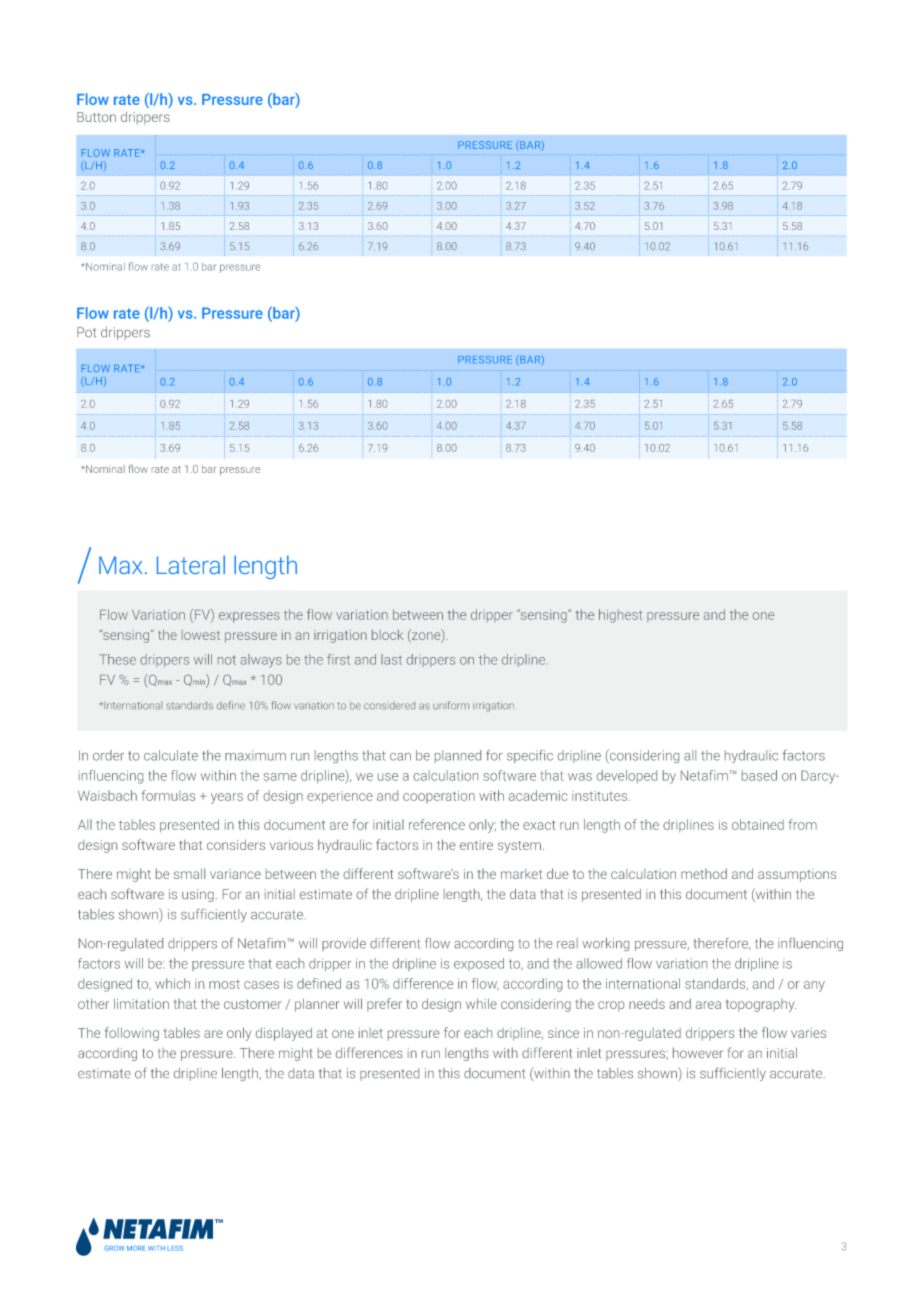 The width and height of the page is (924, 1308). What do you see at coordinates (387, 634) in the page?
I see `block` at bounding box center [387, 634].
